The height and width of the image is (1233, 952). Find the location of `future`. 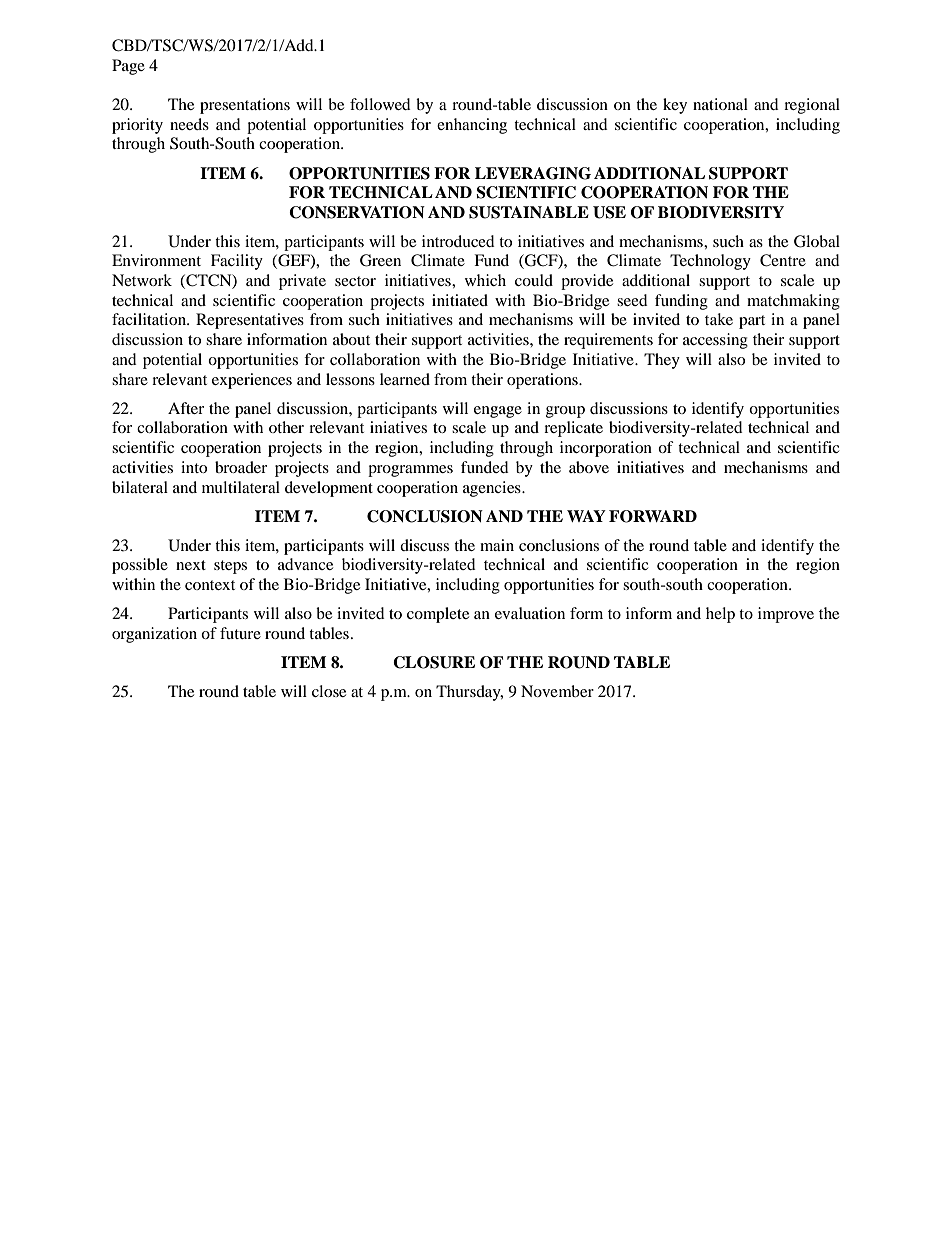

future is located at coordinates (240, 633).
